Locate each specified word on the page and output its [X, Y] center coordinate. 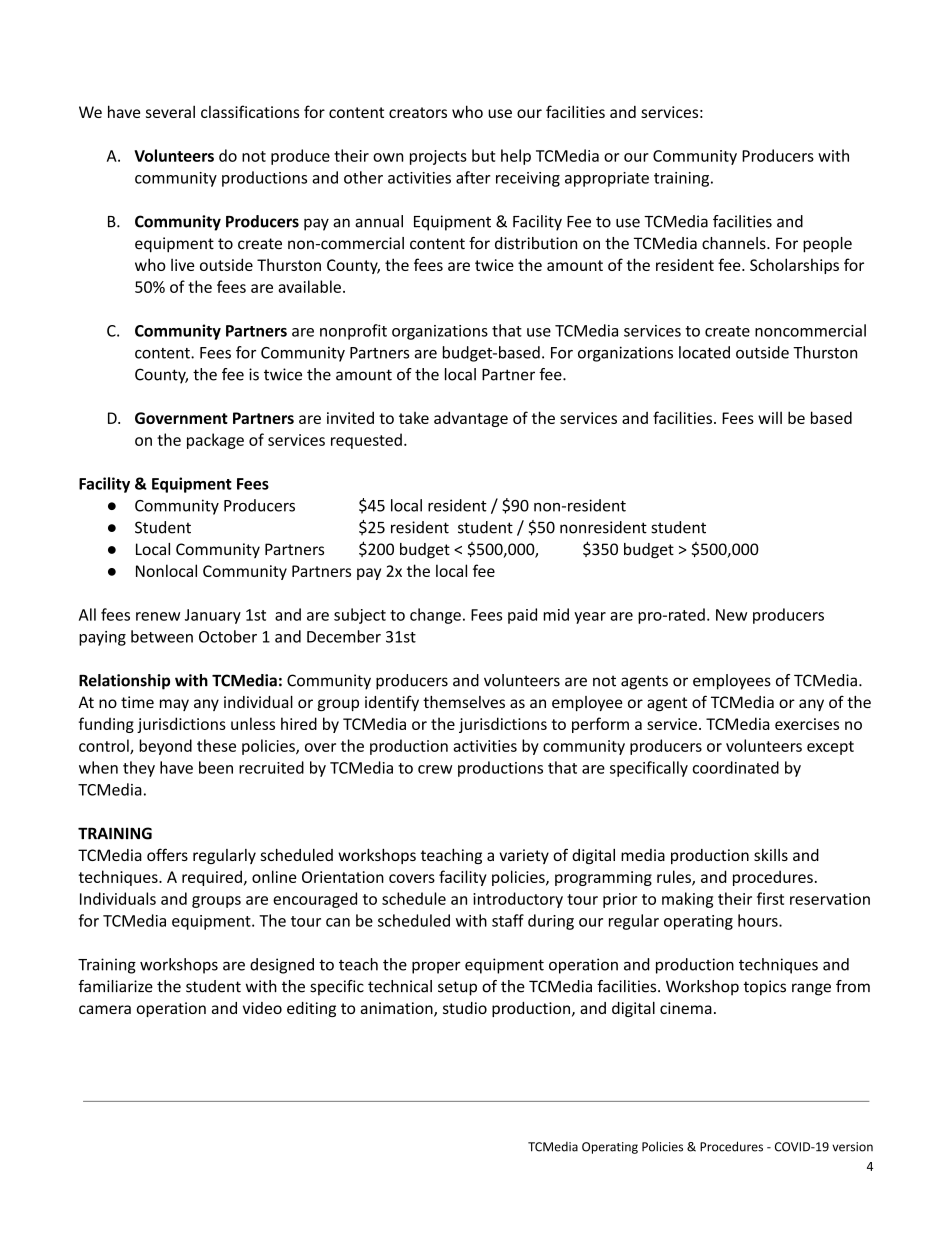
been [216, 767]
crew [435, 769]
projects [438, 157]
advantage [471, 419]
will [770, 417]
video [262, 1008]
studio [465, 1008]
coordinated [736, 767]
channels [735, 243]
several [170, 111]
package [215, 441]
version [852, 1147]
